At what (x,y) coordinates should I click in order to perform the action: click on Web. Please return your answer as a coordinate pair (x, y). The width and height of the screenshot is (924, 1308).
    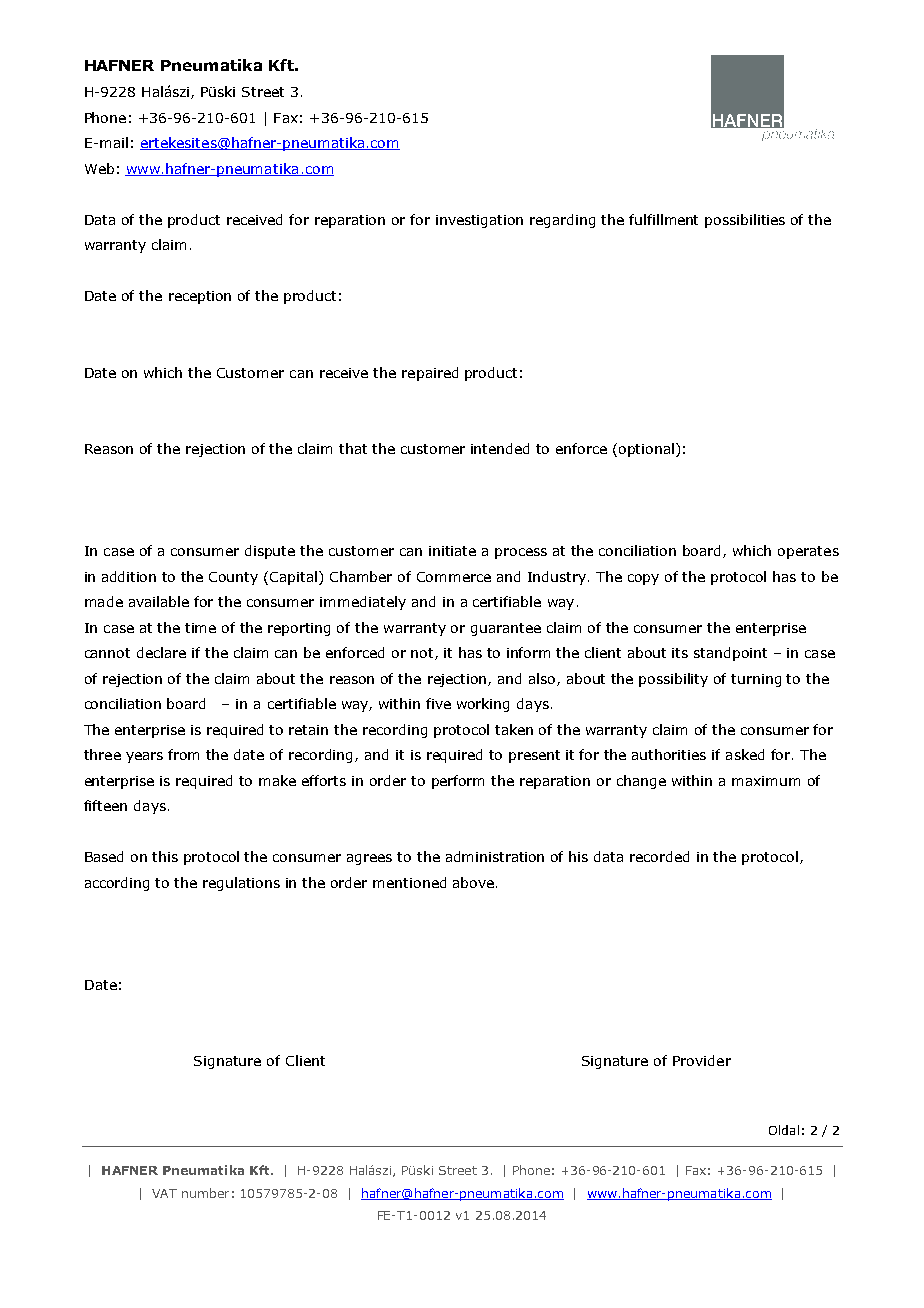
    Looking at the image, I should click on (99, 168).
